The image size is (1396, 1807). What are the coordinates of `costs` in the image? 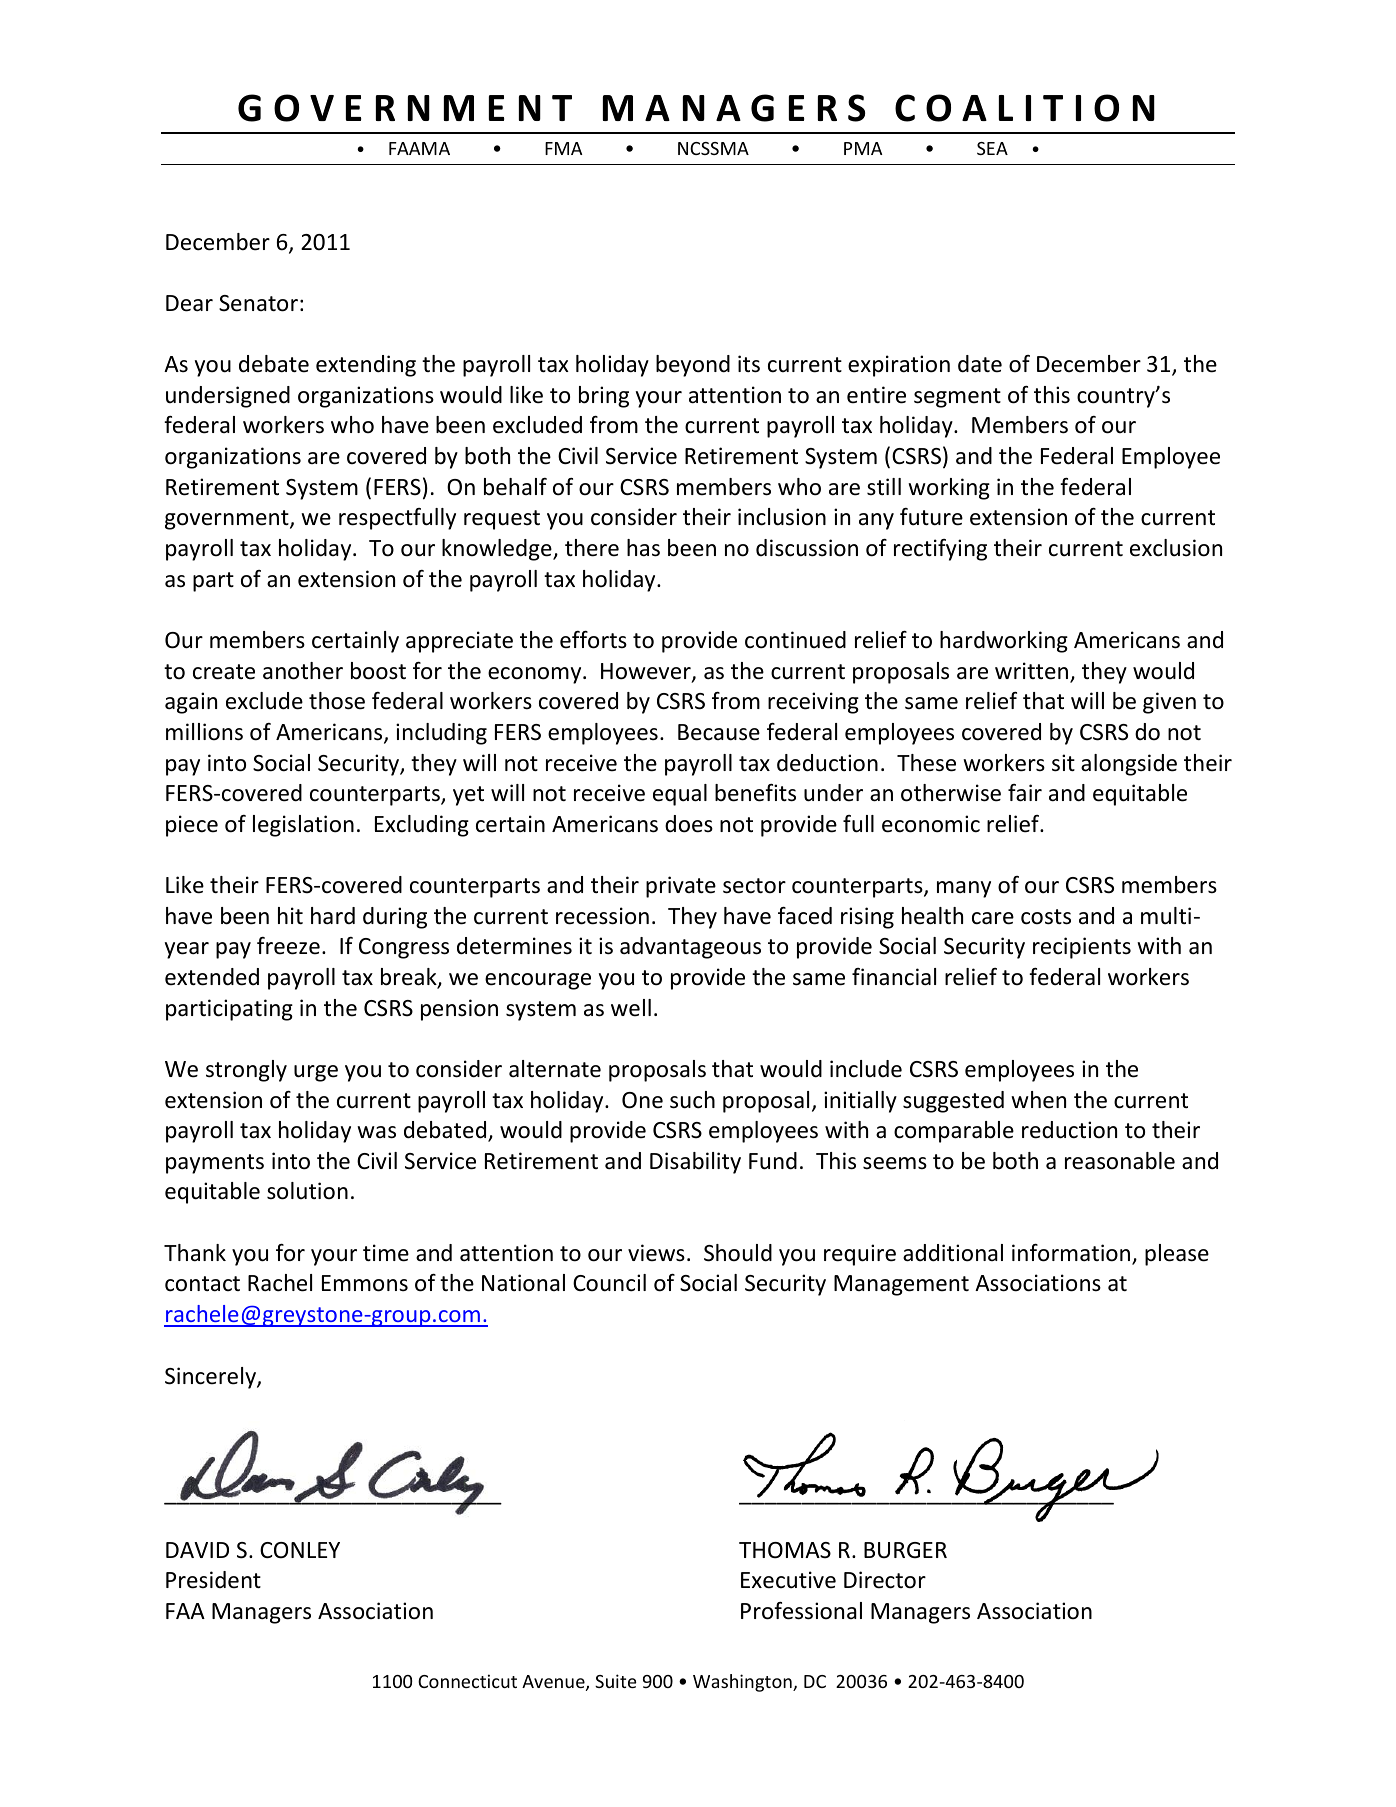 It's located at (1046, 917).
